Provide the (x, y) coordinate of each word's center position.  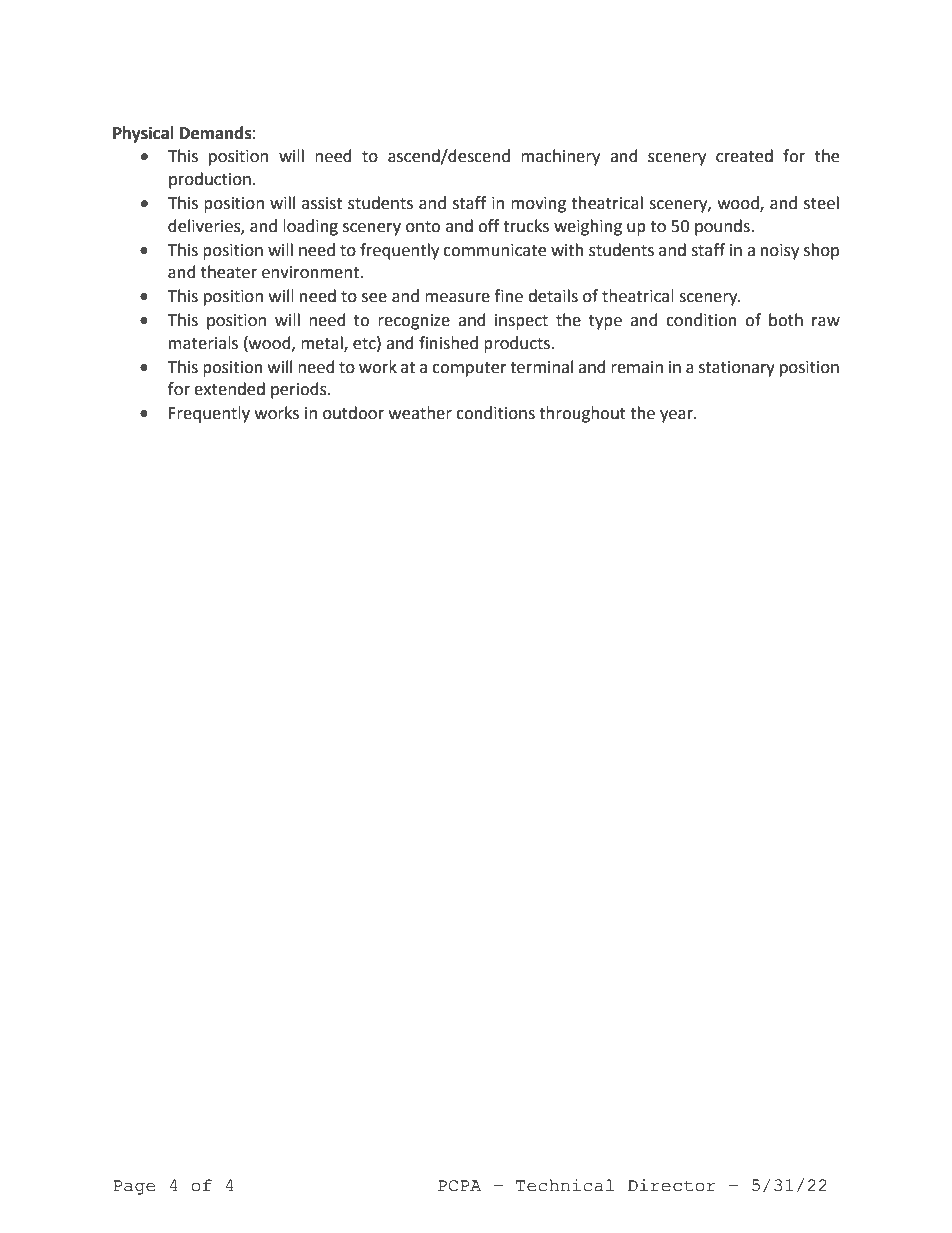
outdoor (353, 413)
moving (538, 205)
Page (134, 1187)
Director (672, 1185)
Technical (565, 1185)
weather (420, 413)
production (210, 180)
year (677, 416)
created (744, 156)
